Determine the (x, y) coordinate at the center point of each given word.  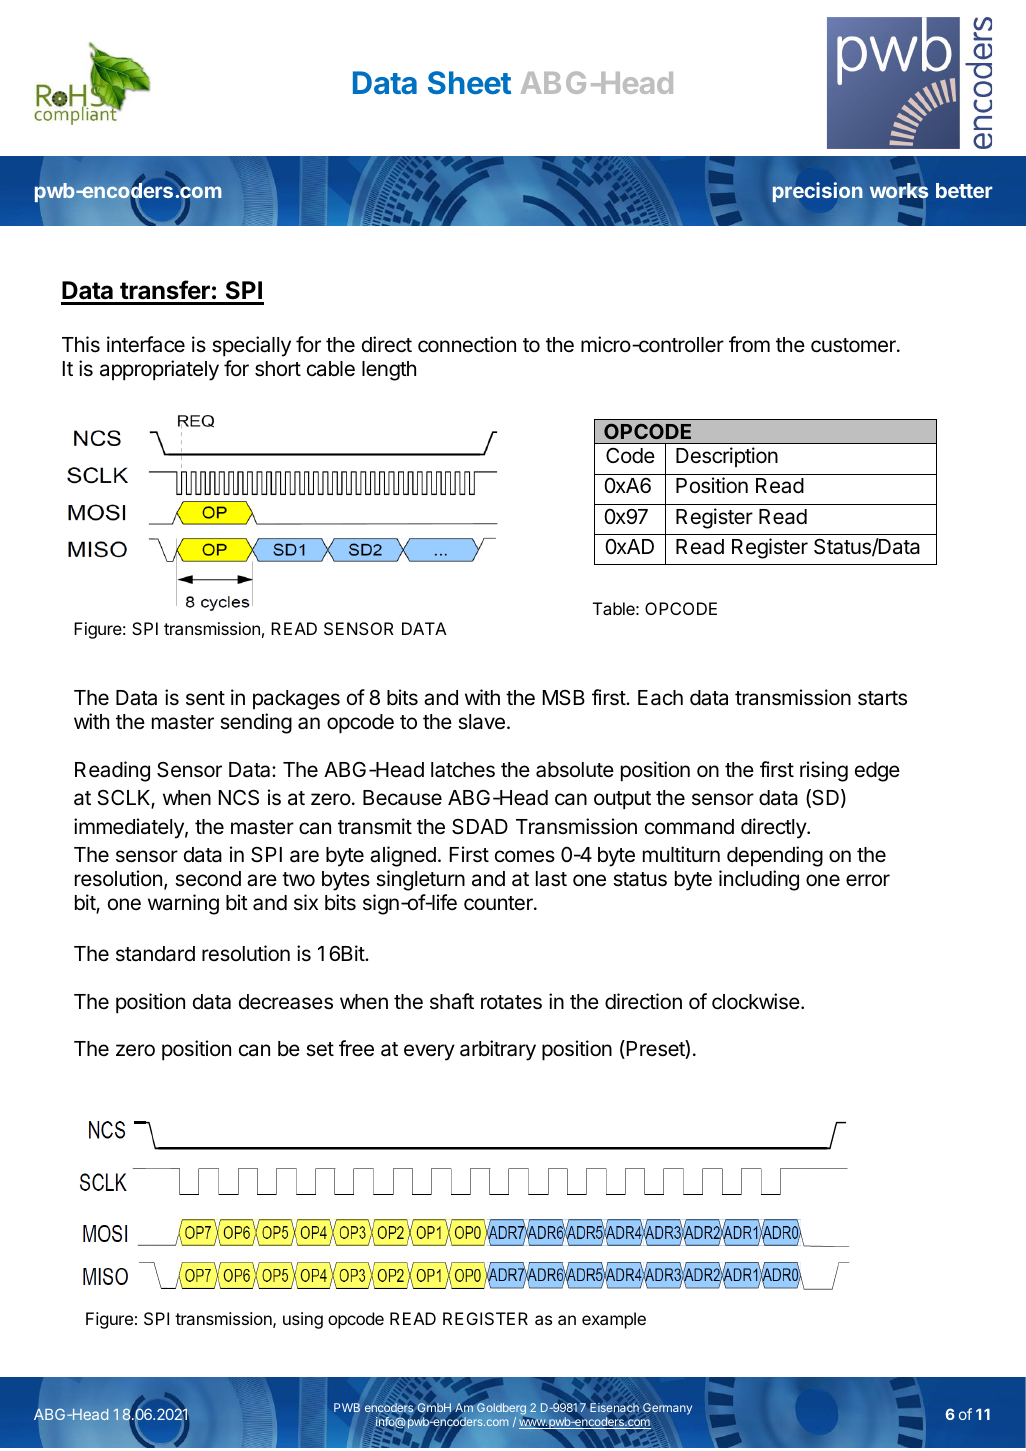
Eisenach (614, 1407)
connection (467, 344)
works (899, 191)
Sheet (469, 82)
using (303, 1320)
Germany (667, 1409)
